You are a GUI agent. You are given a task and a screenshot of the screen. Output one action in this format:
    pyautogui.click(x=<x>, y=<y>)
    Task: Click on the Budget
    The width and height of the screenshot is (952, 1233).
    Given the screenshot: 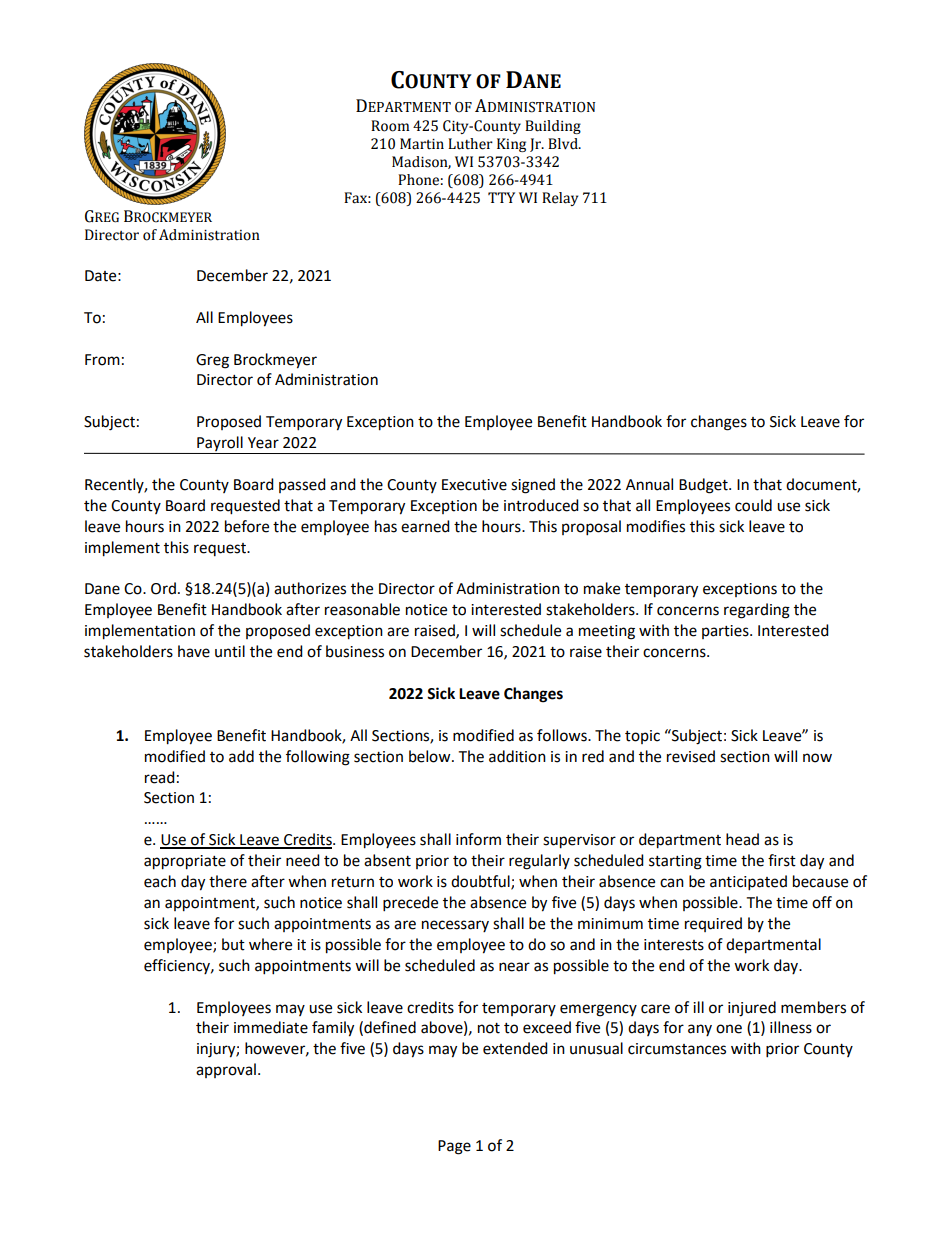 What is the action you would take?
    pyautogui.click(x=704, y=486)
